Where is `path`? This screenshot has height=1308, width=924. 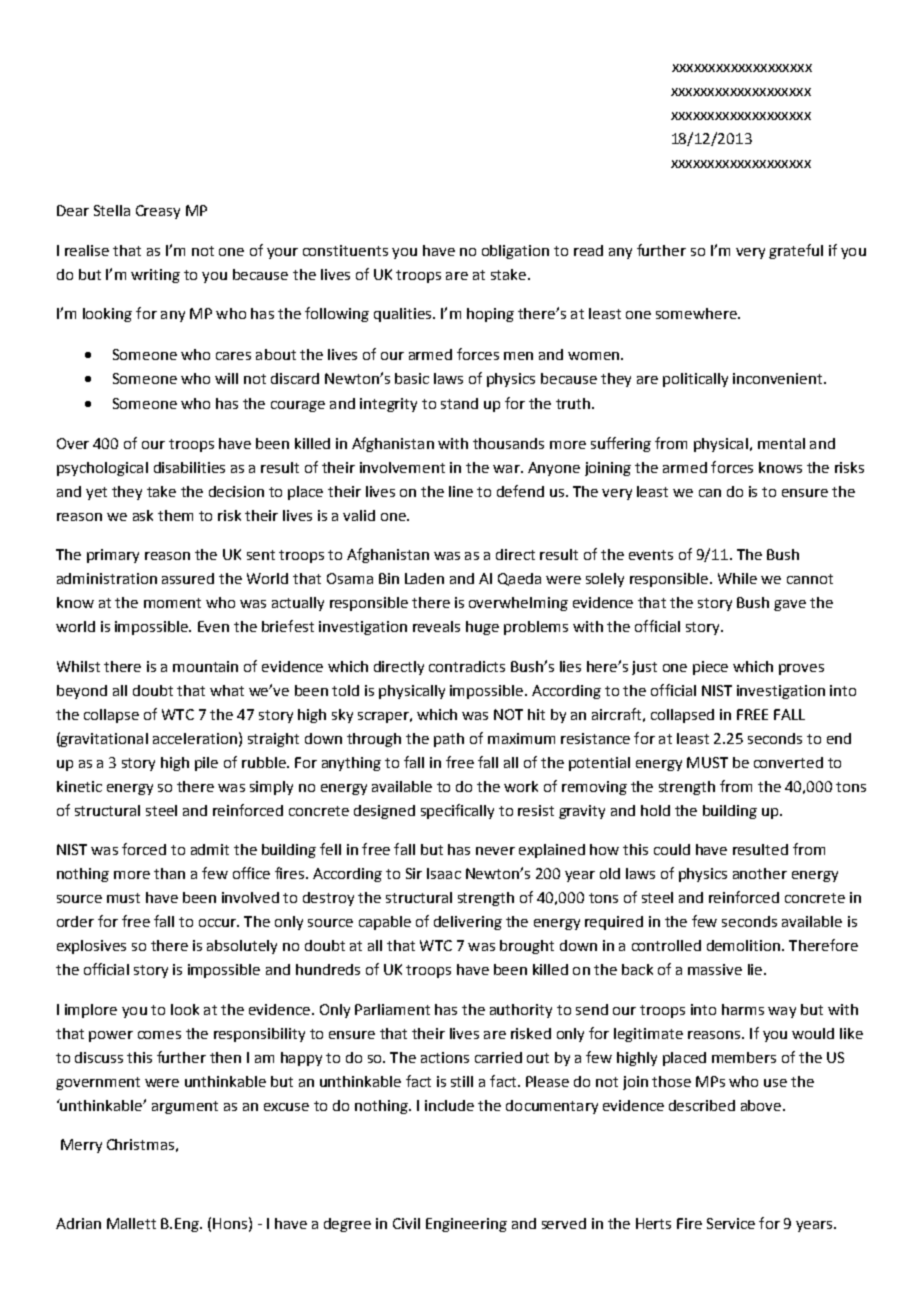 path is located at coordinates (449, 740).
